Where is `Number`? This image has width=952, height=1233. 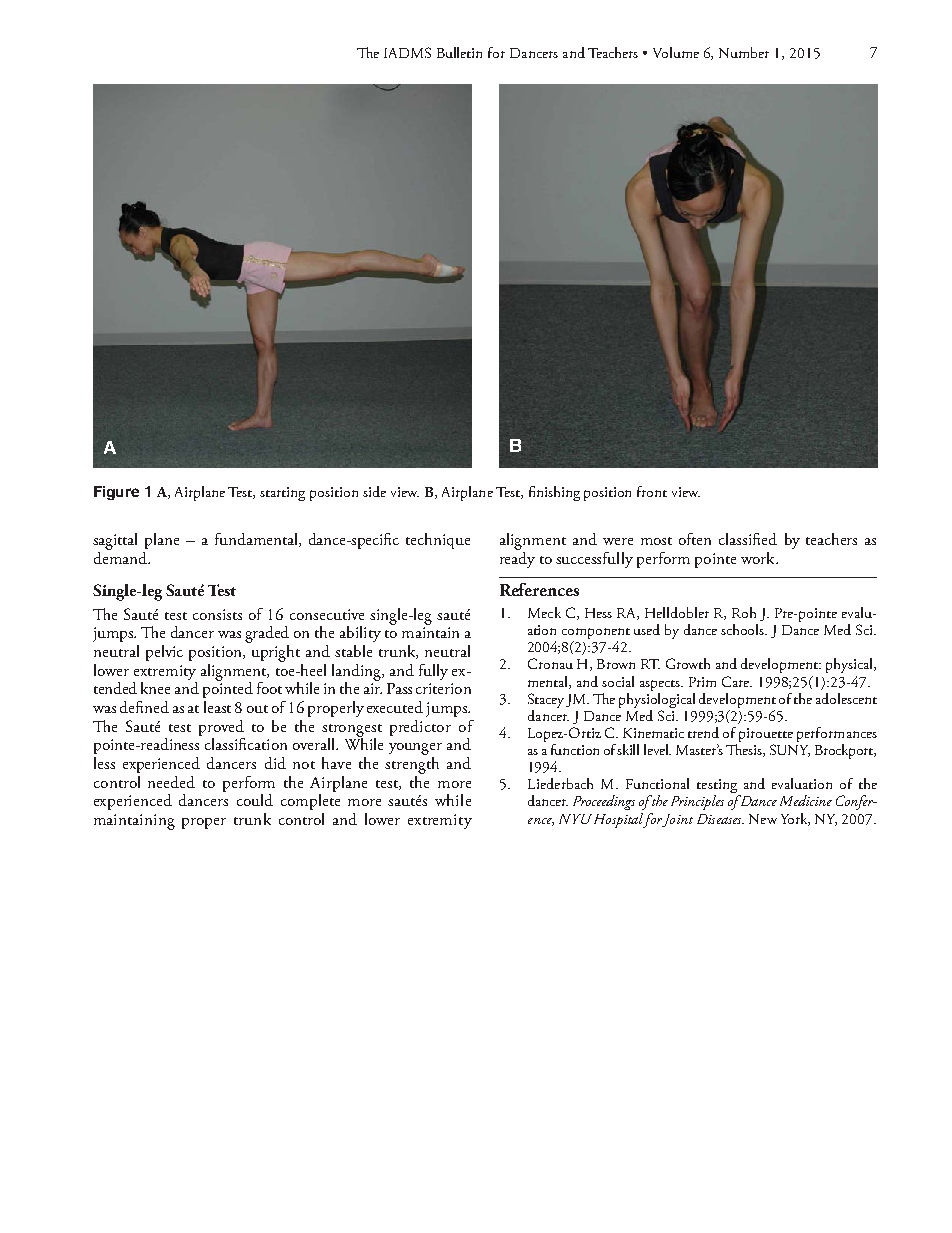 Number is located at coordinates (744, 52).
